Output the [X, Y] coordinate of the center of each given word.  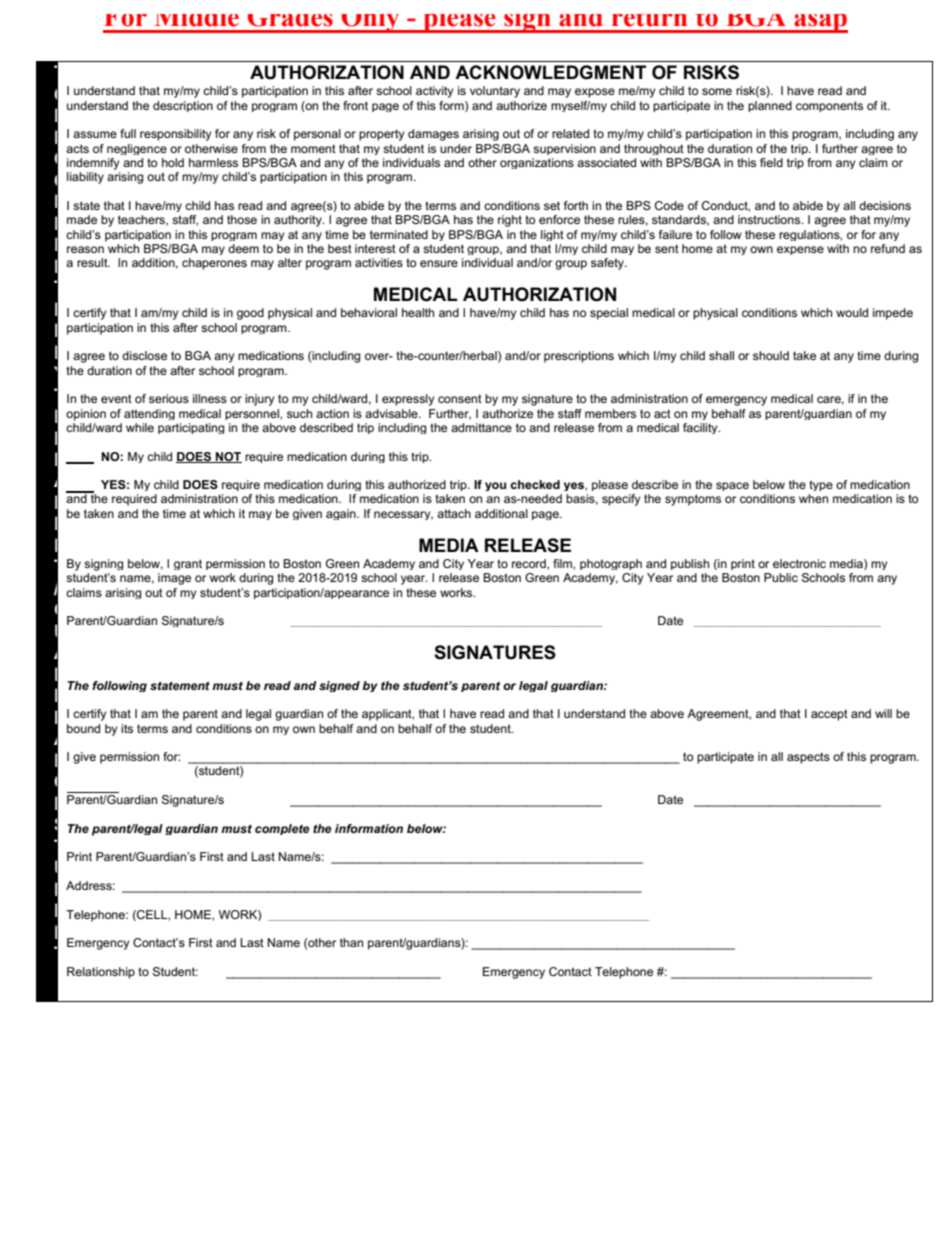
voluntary [495, 92]
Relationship [101, 973]
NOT [228, 457]
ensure [439, 263]
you [495, 486]
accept [829, 715]
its [127, 728]
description [183, 106]
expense [800, 250]
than [351, 942]
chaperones [214, 264]
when [813, 498]
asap [820, 23]
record [530, 563]
